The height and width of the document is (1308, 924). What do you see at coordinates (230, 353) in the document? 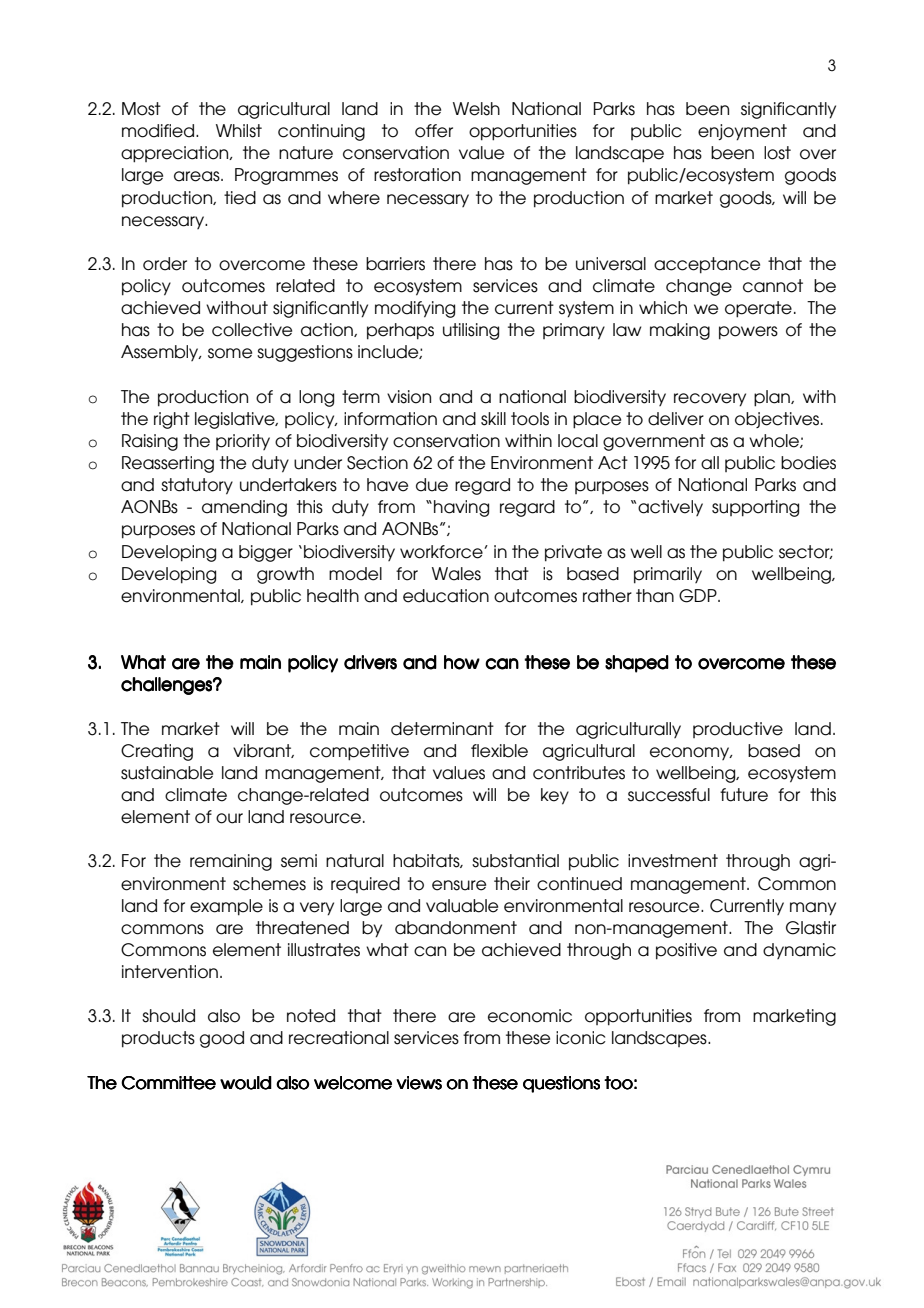
I see `some` at bounding box center [230, 353].
